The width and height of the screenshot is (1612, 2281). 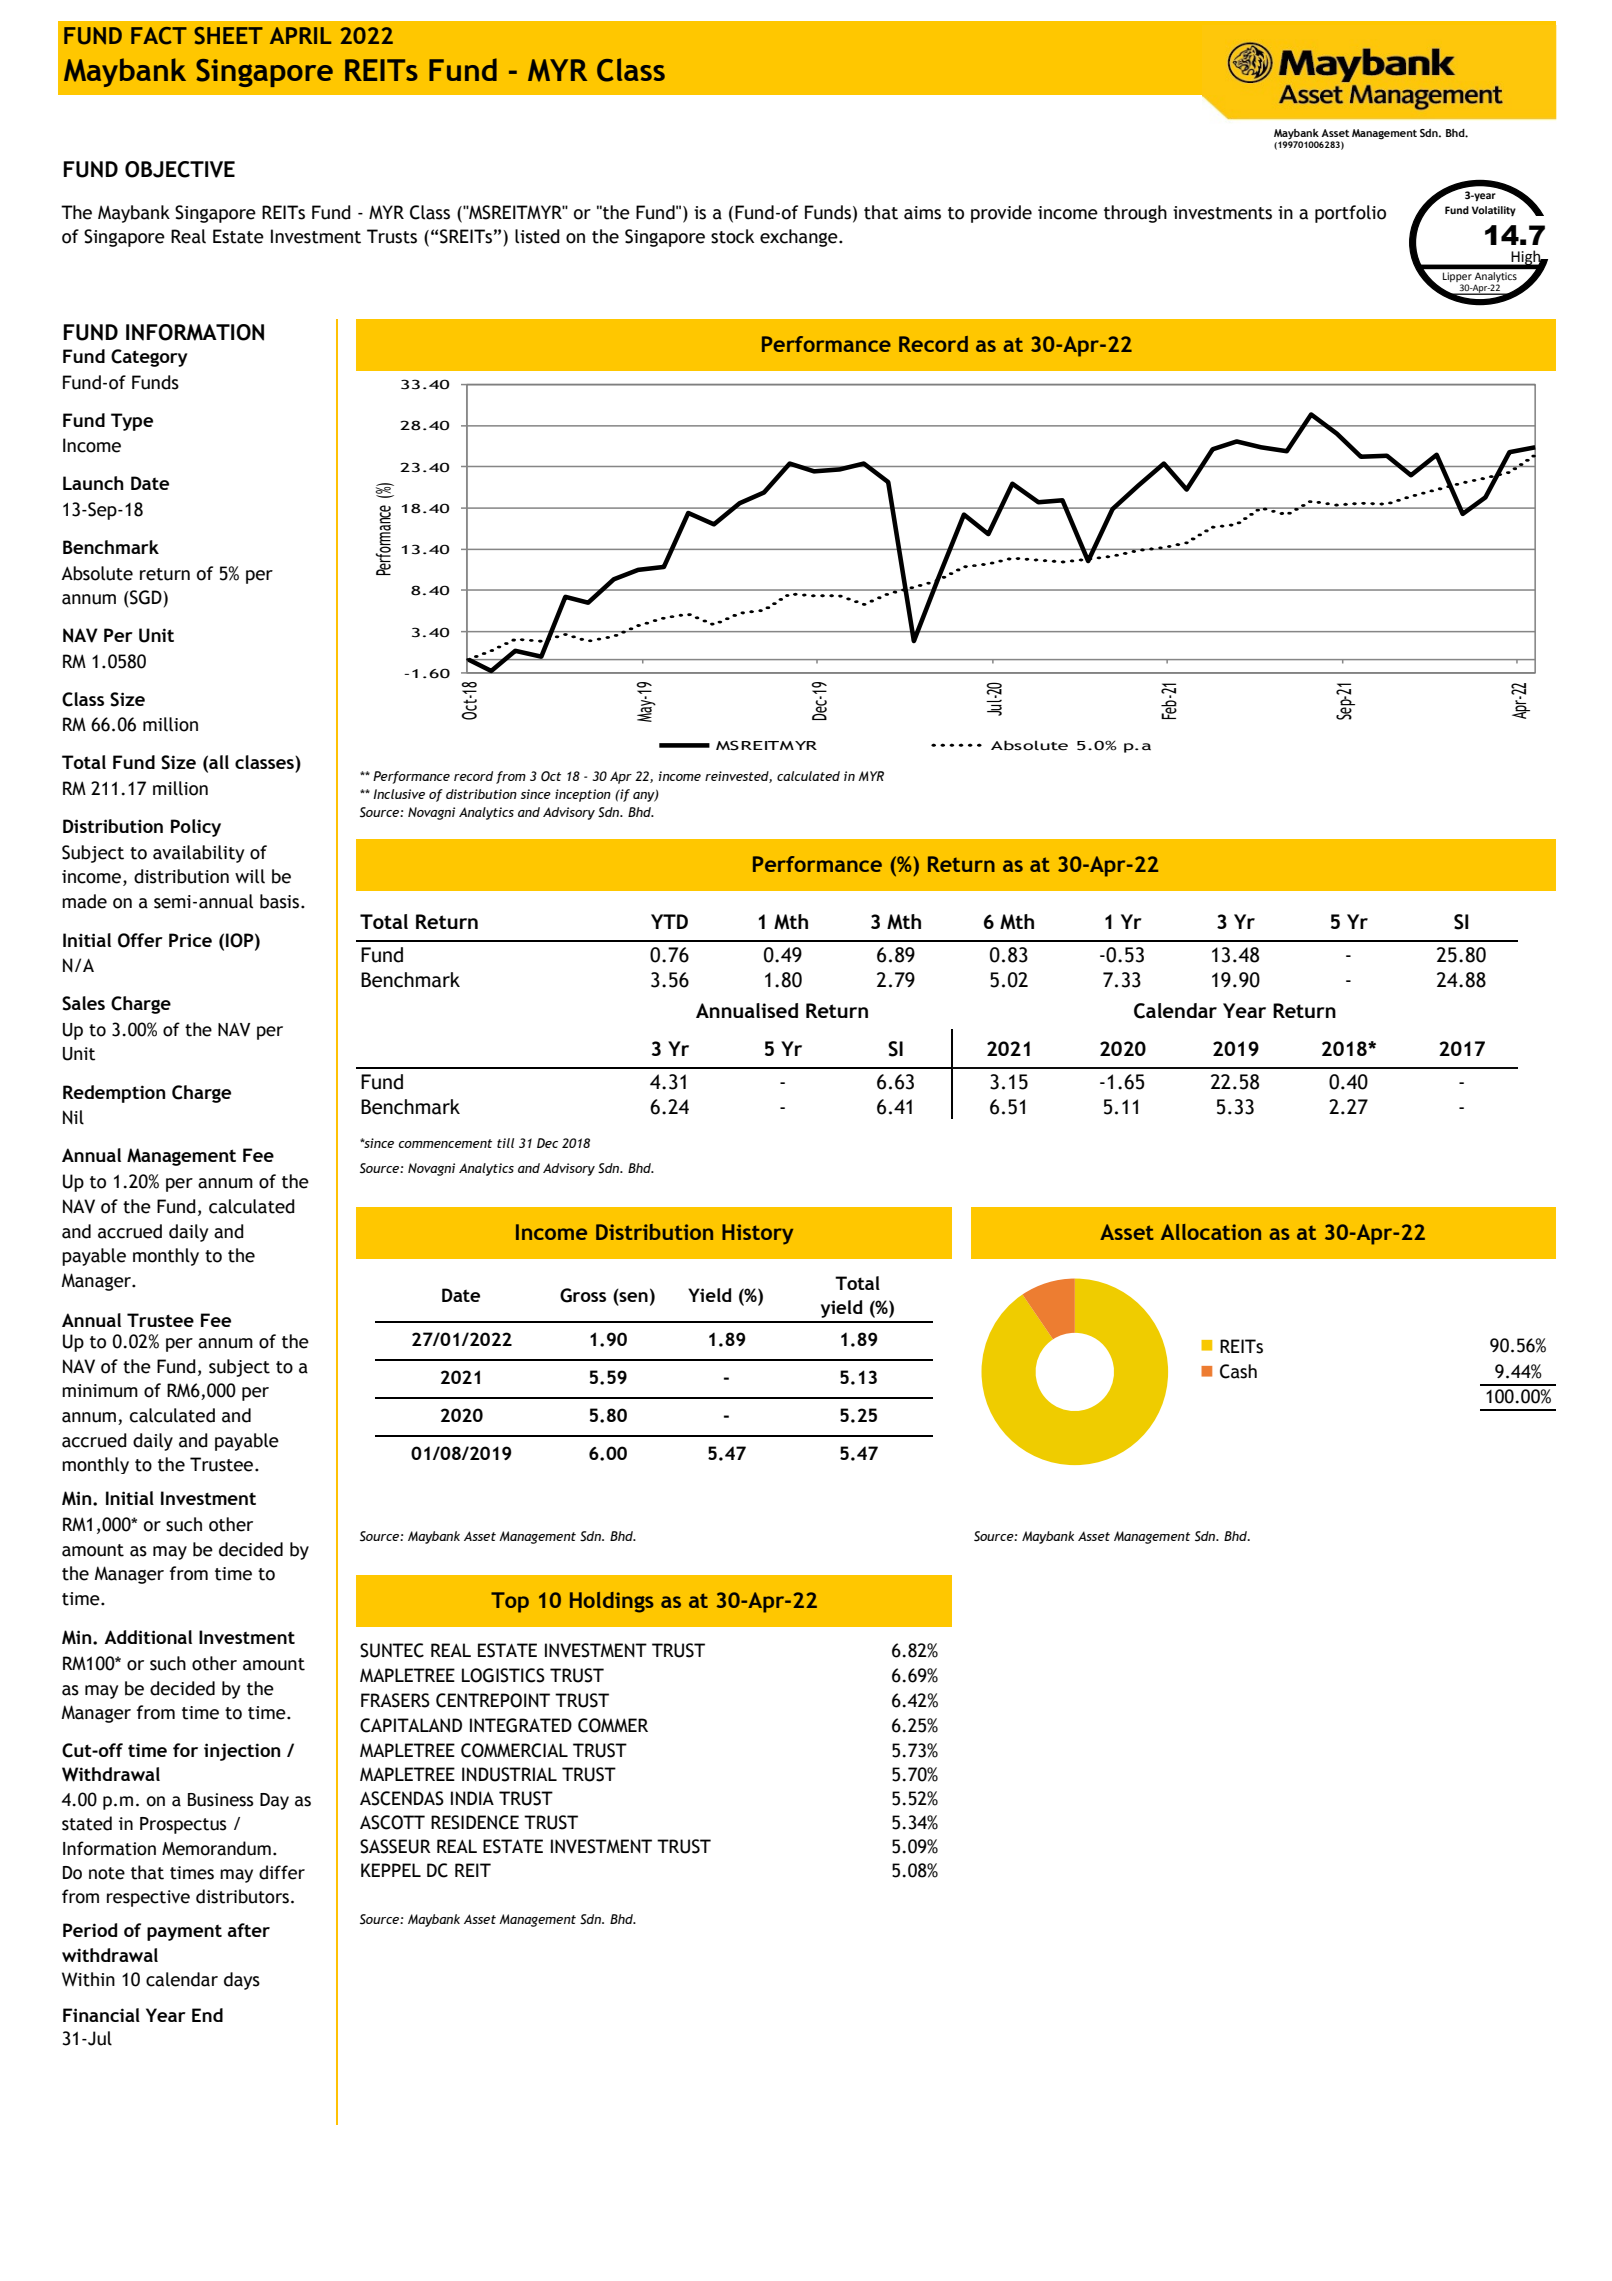 What do you see at coordinates (800, 238) in the screenshot?
I see `exchange` at bounding box center [800, 238].
